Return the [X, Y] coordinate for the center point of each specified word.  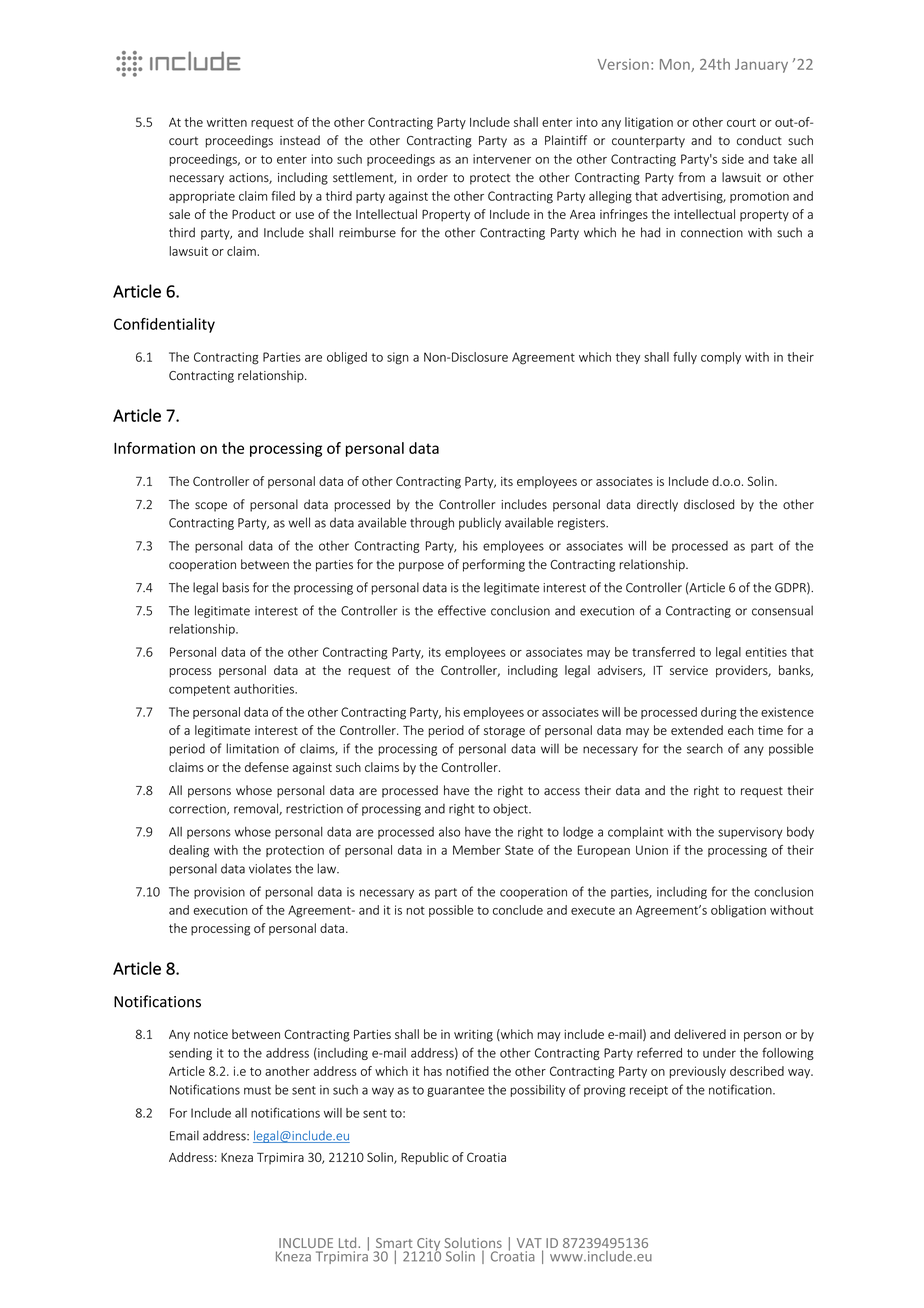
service [689, 670]
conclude [518, 910]
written [227, 122]
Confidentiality [164, 325]
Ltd [349, 1242]
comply [721, 358]
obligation [738, 911]
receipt [649, 1091]
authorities [265, 689]
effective [462, 610]
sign [398, 358]
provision [219, 893]
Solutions [473, 1242]
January [761, 66]
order [432, 177]
